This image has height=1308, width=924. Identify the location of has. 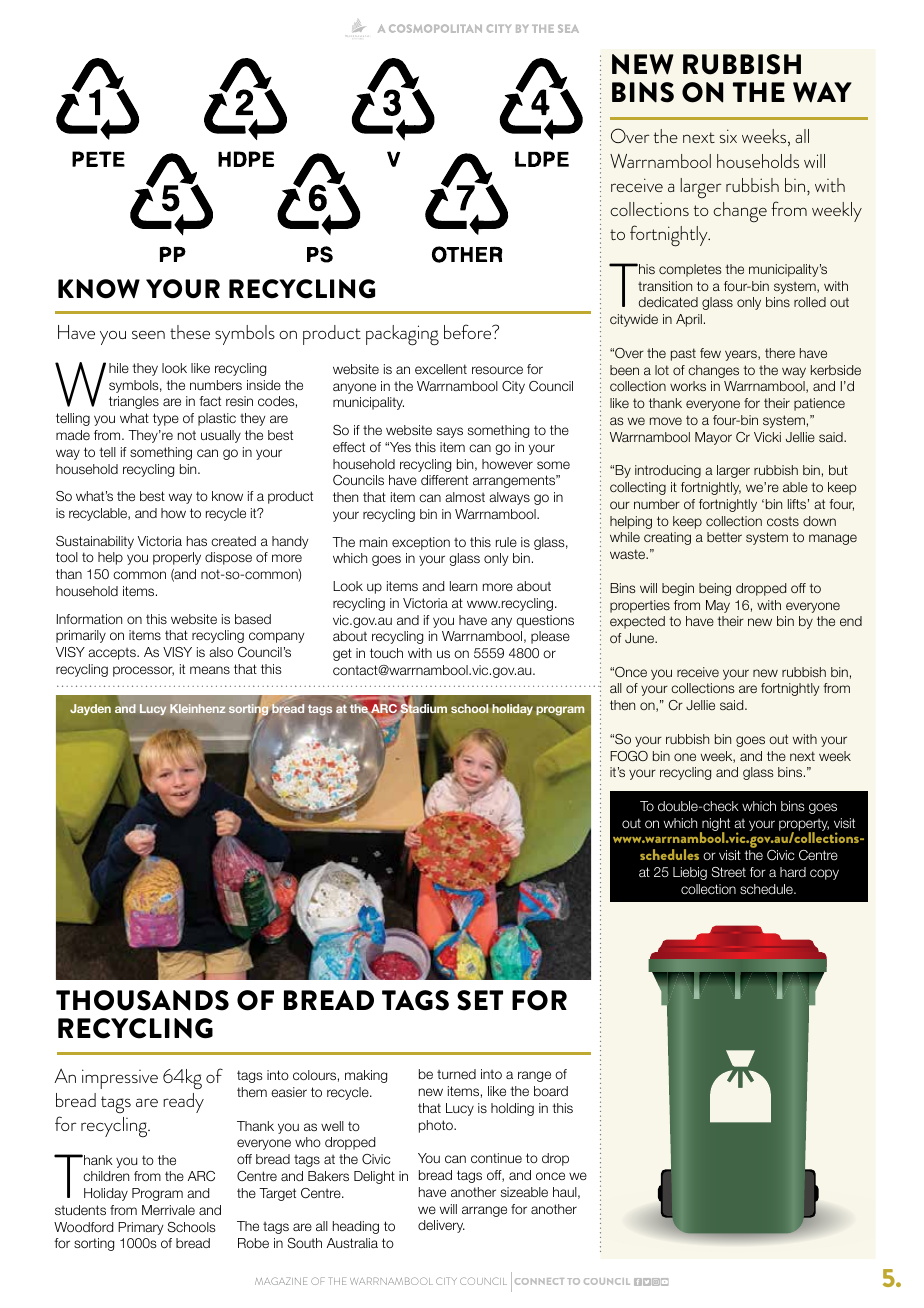
(197, 541).
